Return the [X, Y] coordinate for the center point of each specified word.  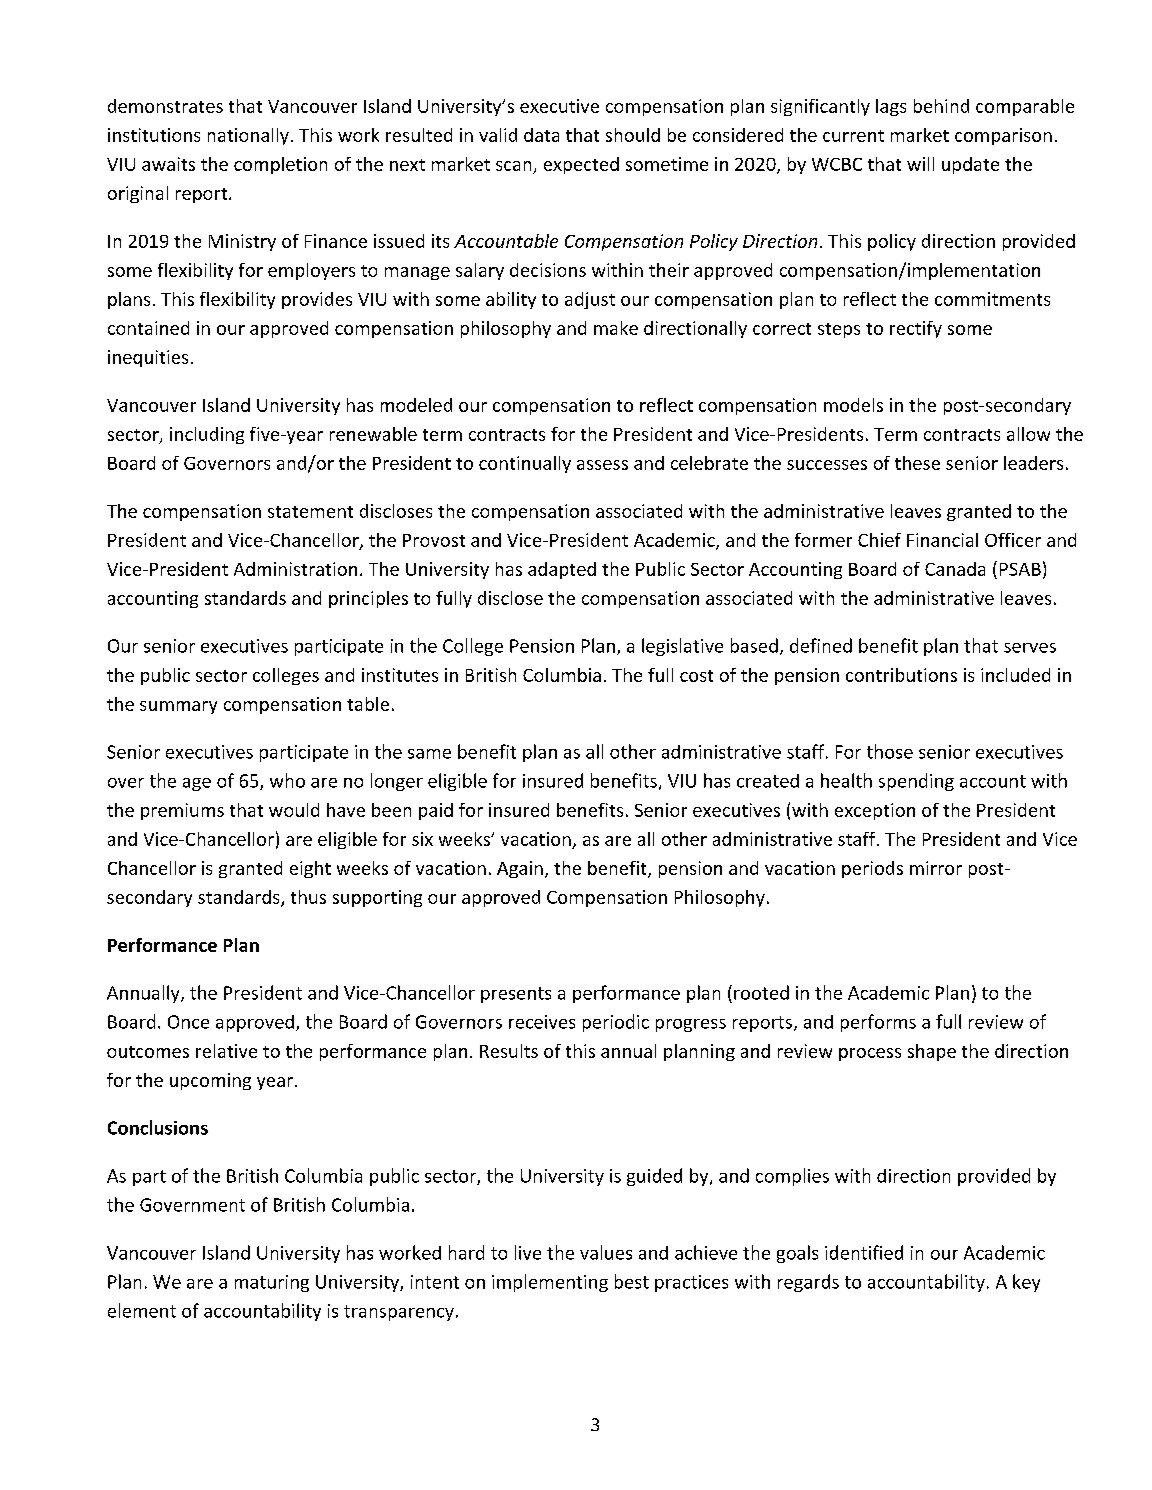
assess [602, 465]
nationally [248, 136]
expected [581, 165]
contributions [901, 675]
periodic [616, 1023]
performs [878, 1023]
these [917, 463]
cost [696, 676]
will [920, 164]
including [207, 435]
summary [178, 707]
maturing [272, 1283]
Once [188, 1022]
